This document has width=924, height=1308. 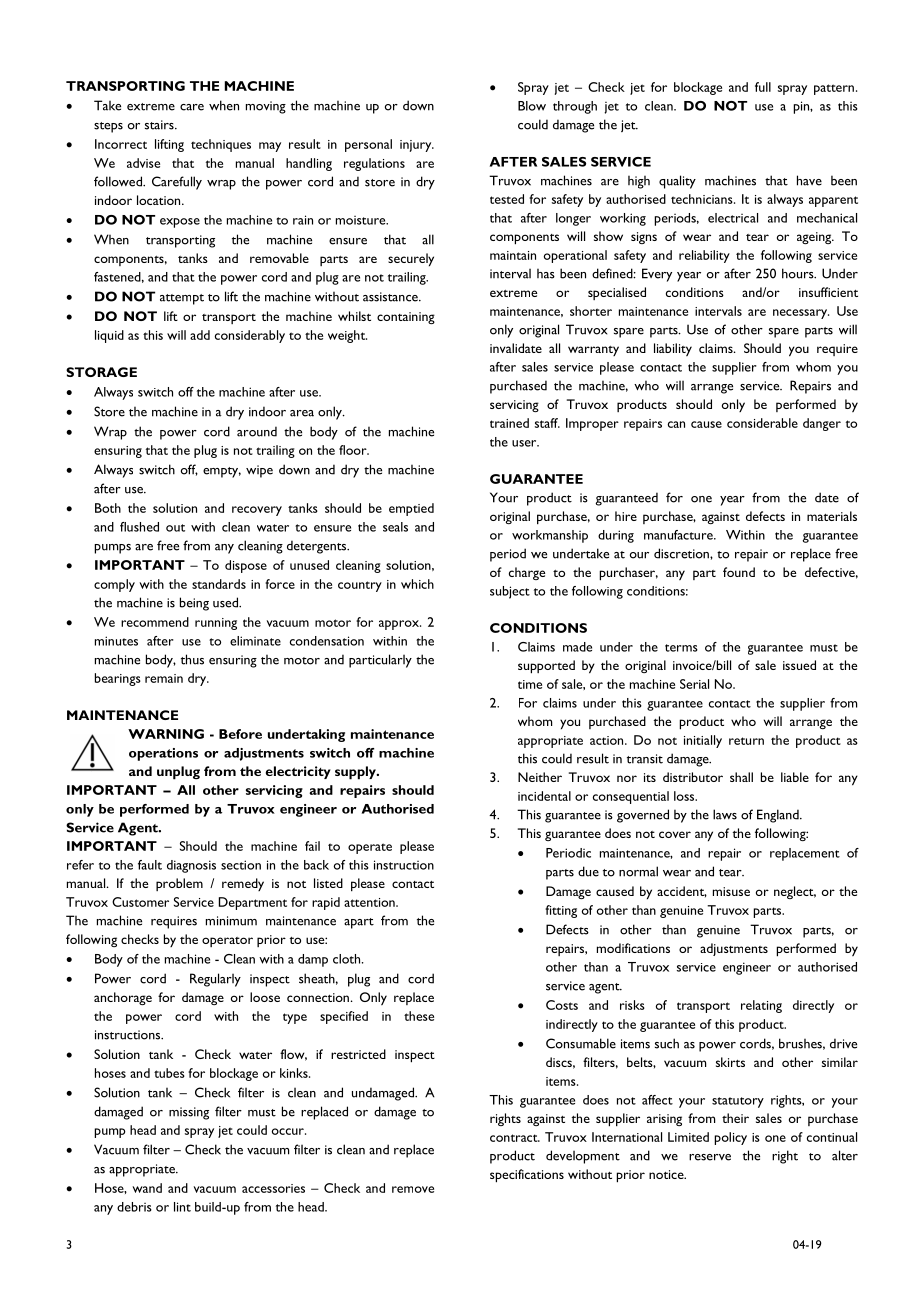 I want to click on approx, so click(x=400, y=625).
